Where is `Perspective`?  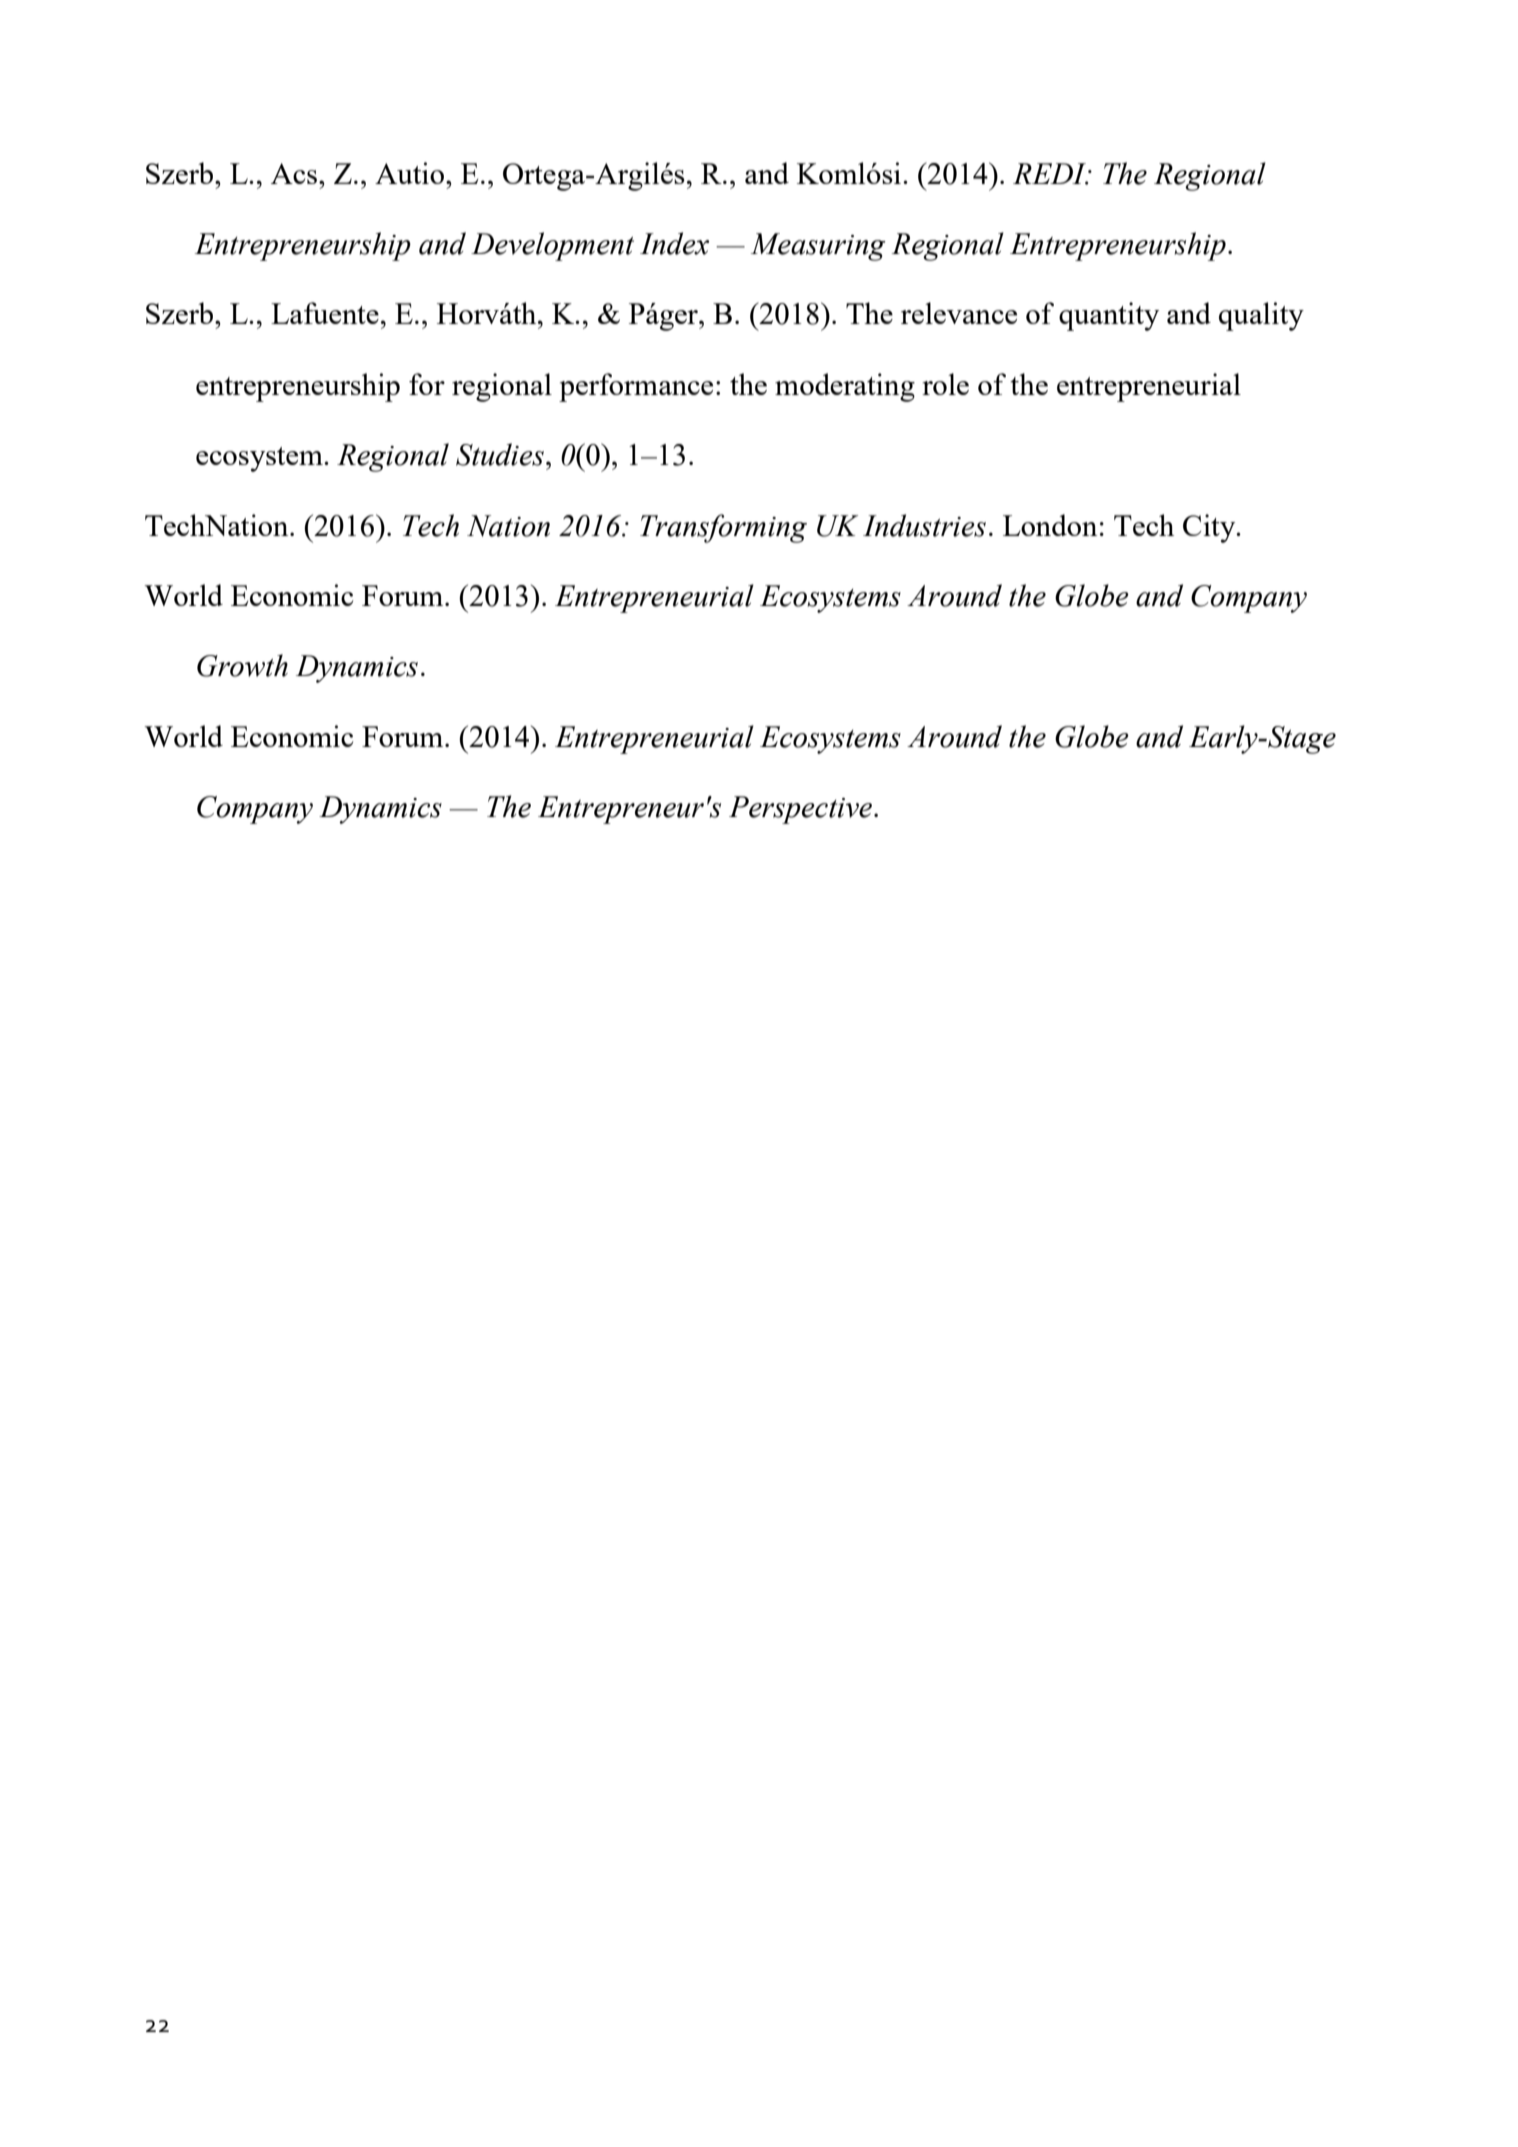 Perspective is located at coordinates (802, 810).
